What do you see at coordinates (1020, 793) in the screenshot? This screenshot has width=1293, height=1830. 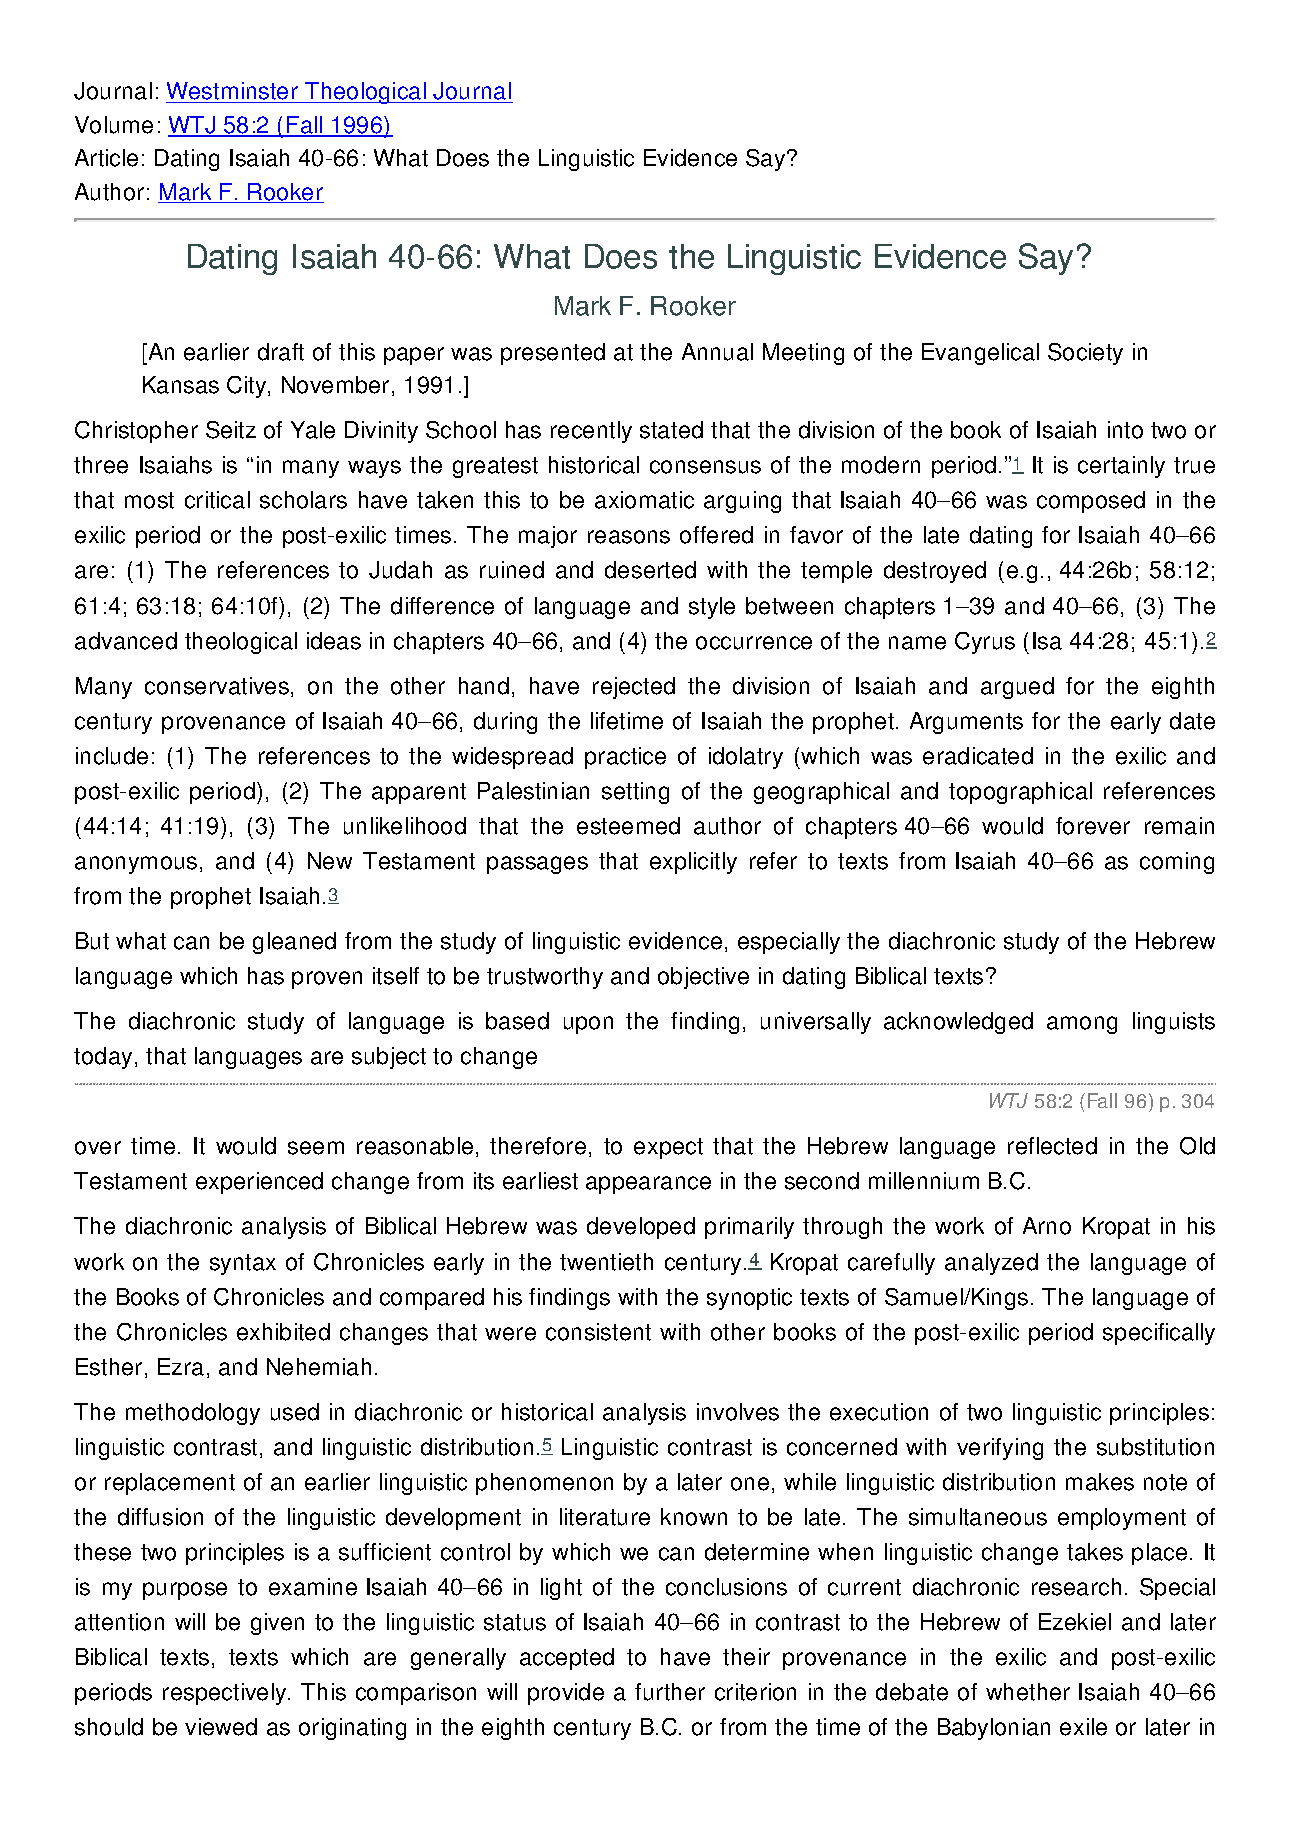 I see `topographical` at bounding box center [1020, 793].
